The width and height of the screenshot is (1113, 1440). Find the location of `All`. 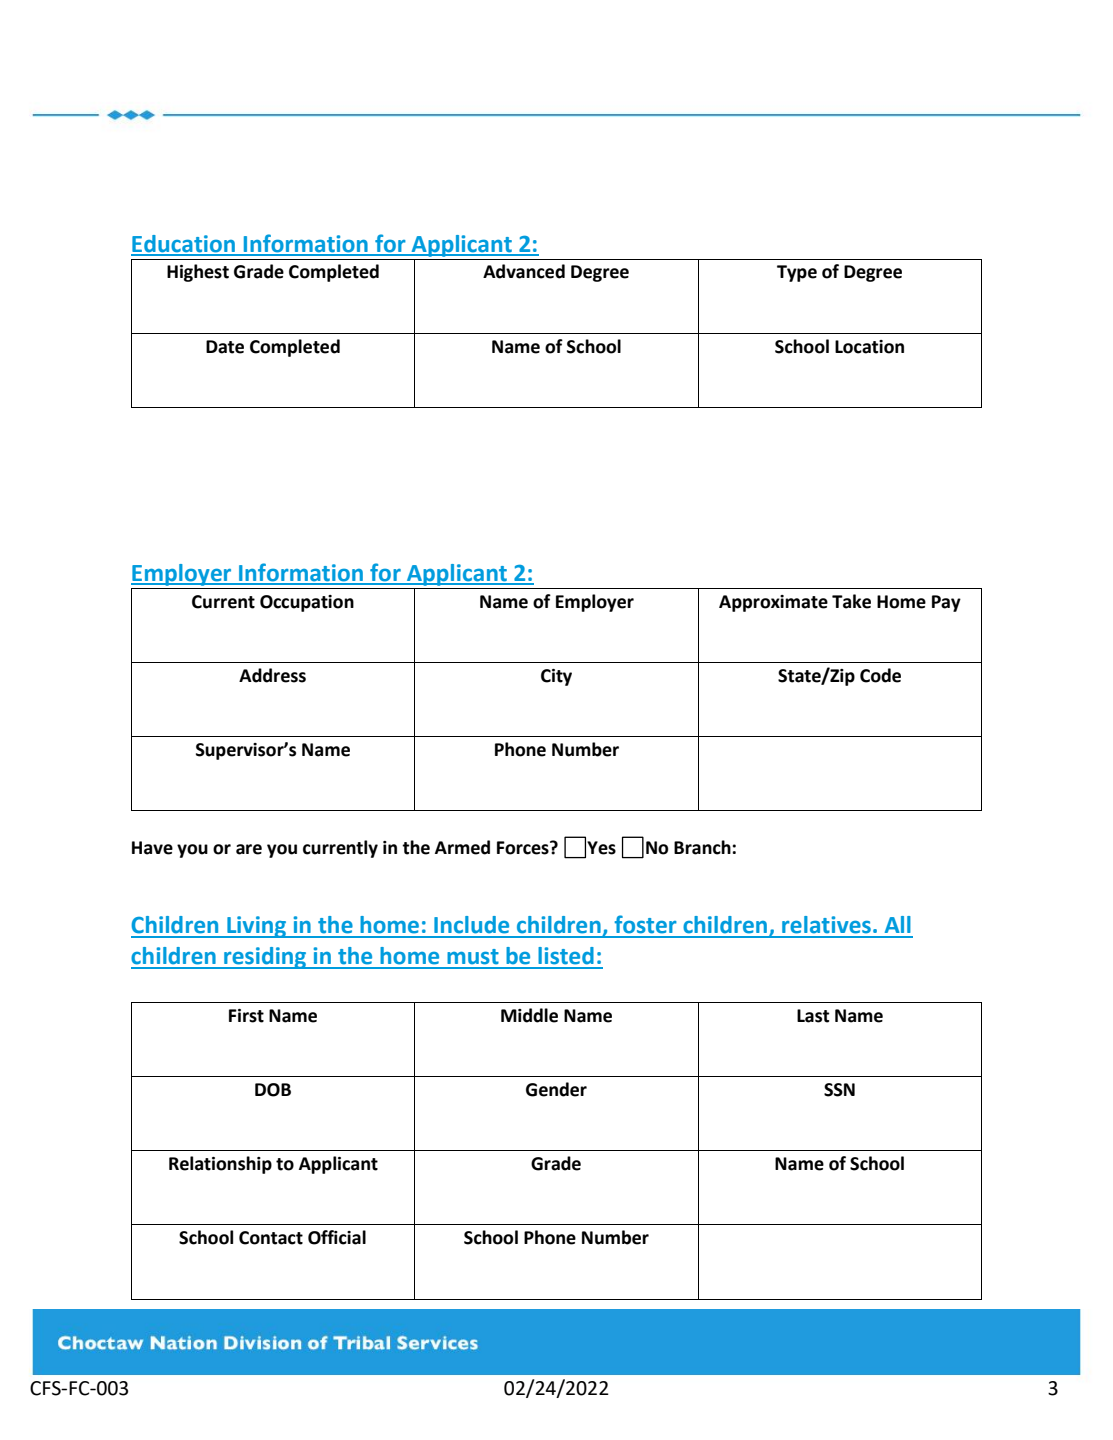

All is located at coordinates (898, 924).
